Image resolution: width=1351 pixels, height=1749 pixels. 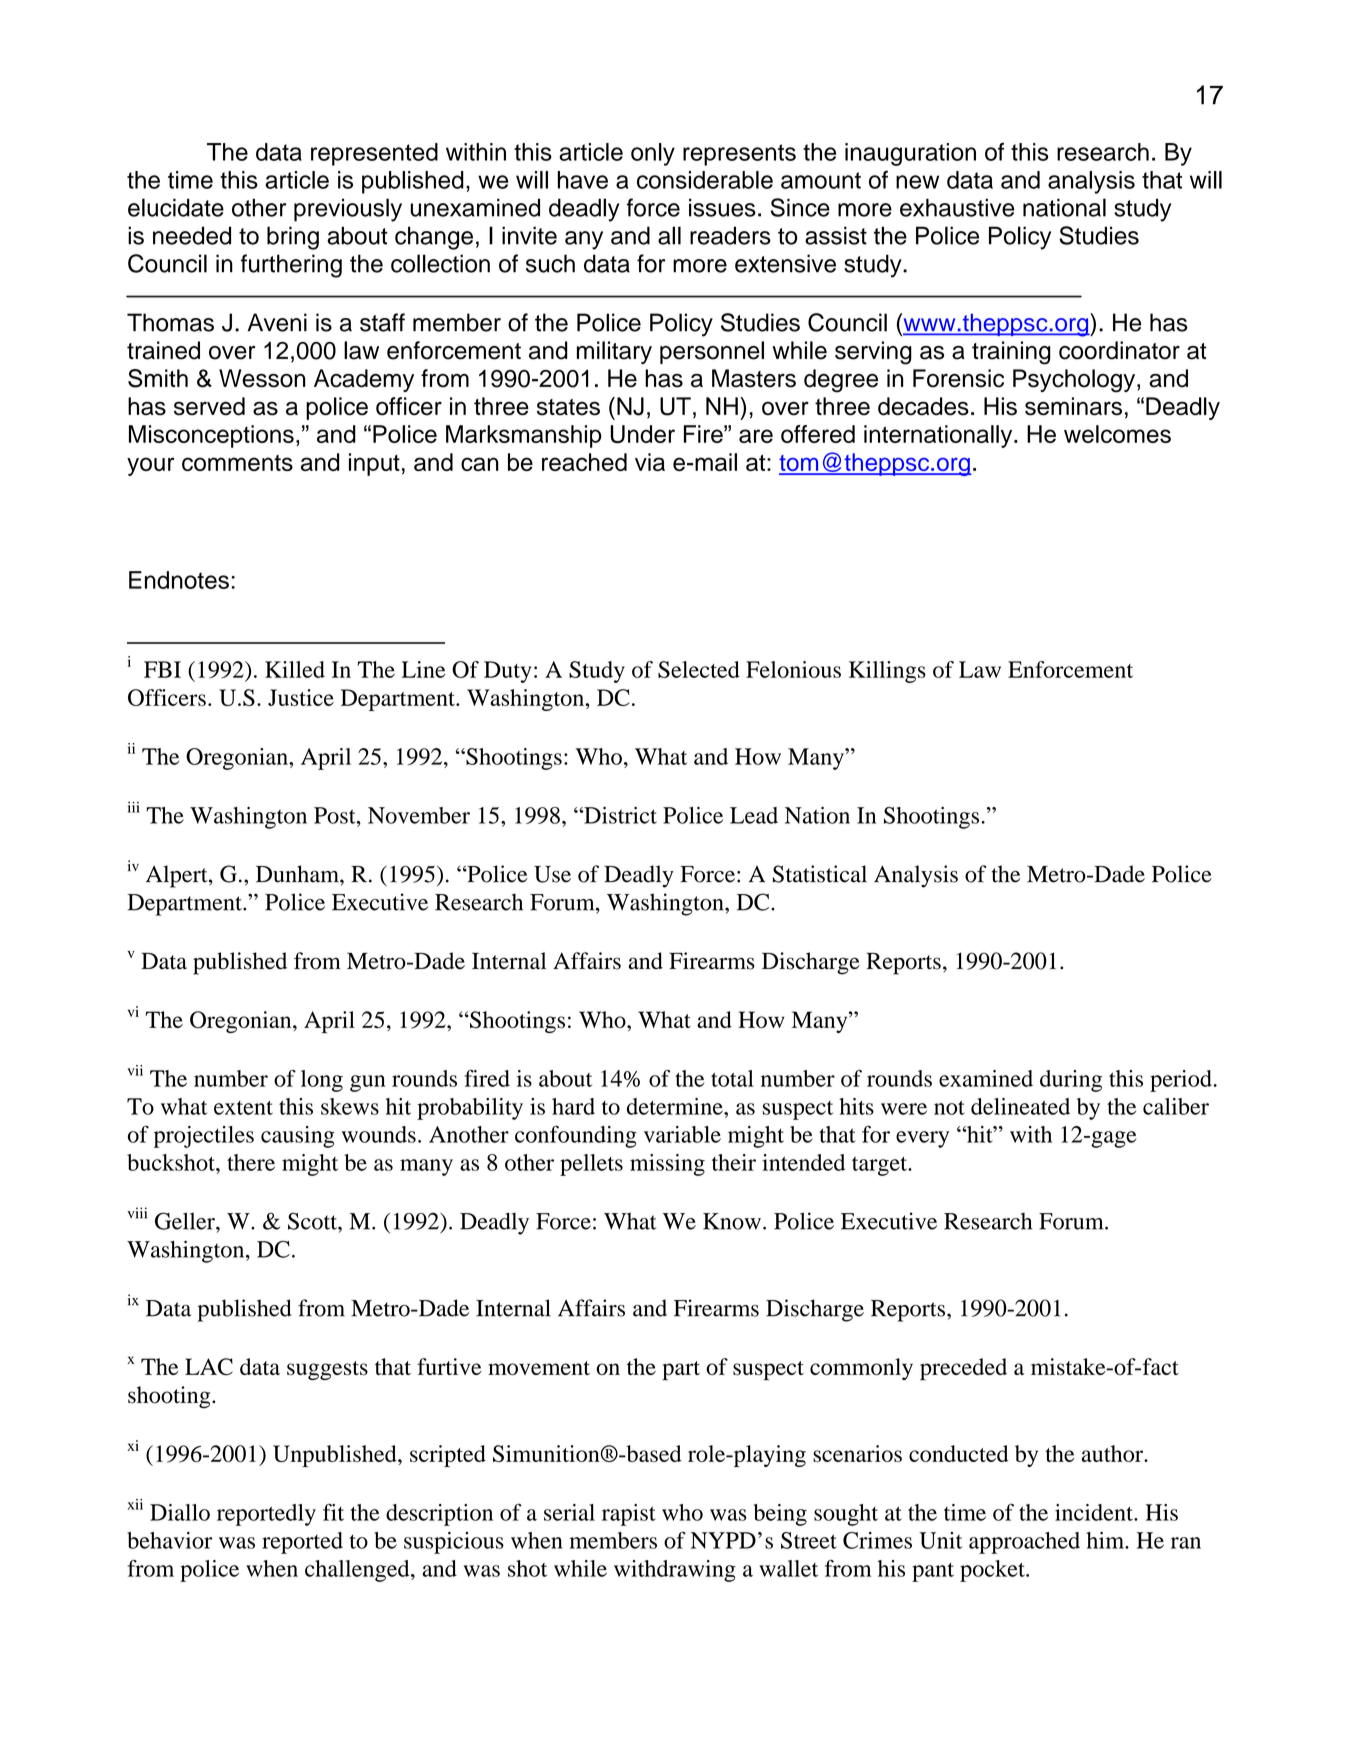 What do you see at coordinates (237, 463) in the image?
I see `comments` at bounding box center [237, 463].
